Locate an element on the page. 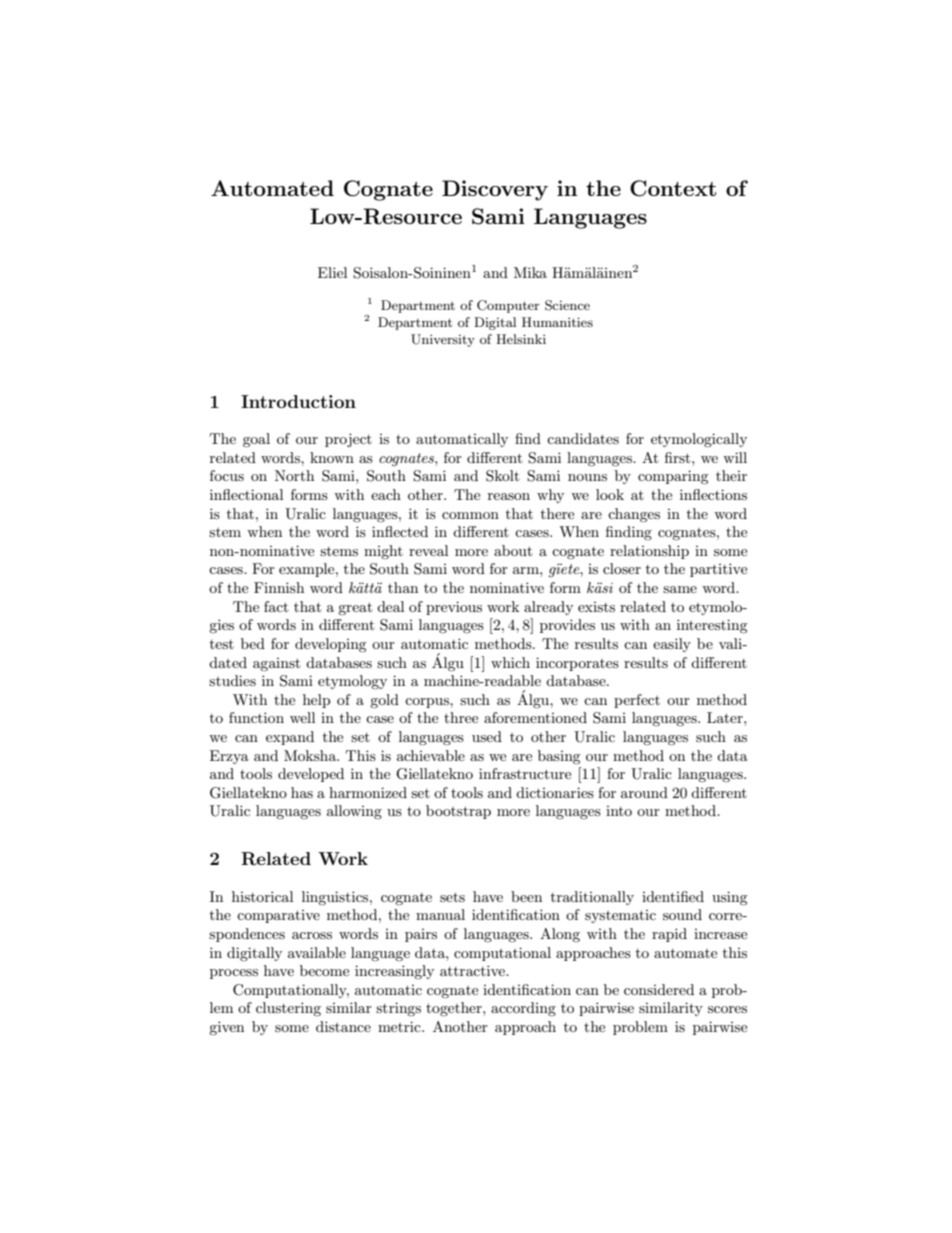  Discovery is located at coordinates (495, 190).
